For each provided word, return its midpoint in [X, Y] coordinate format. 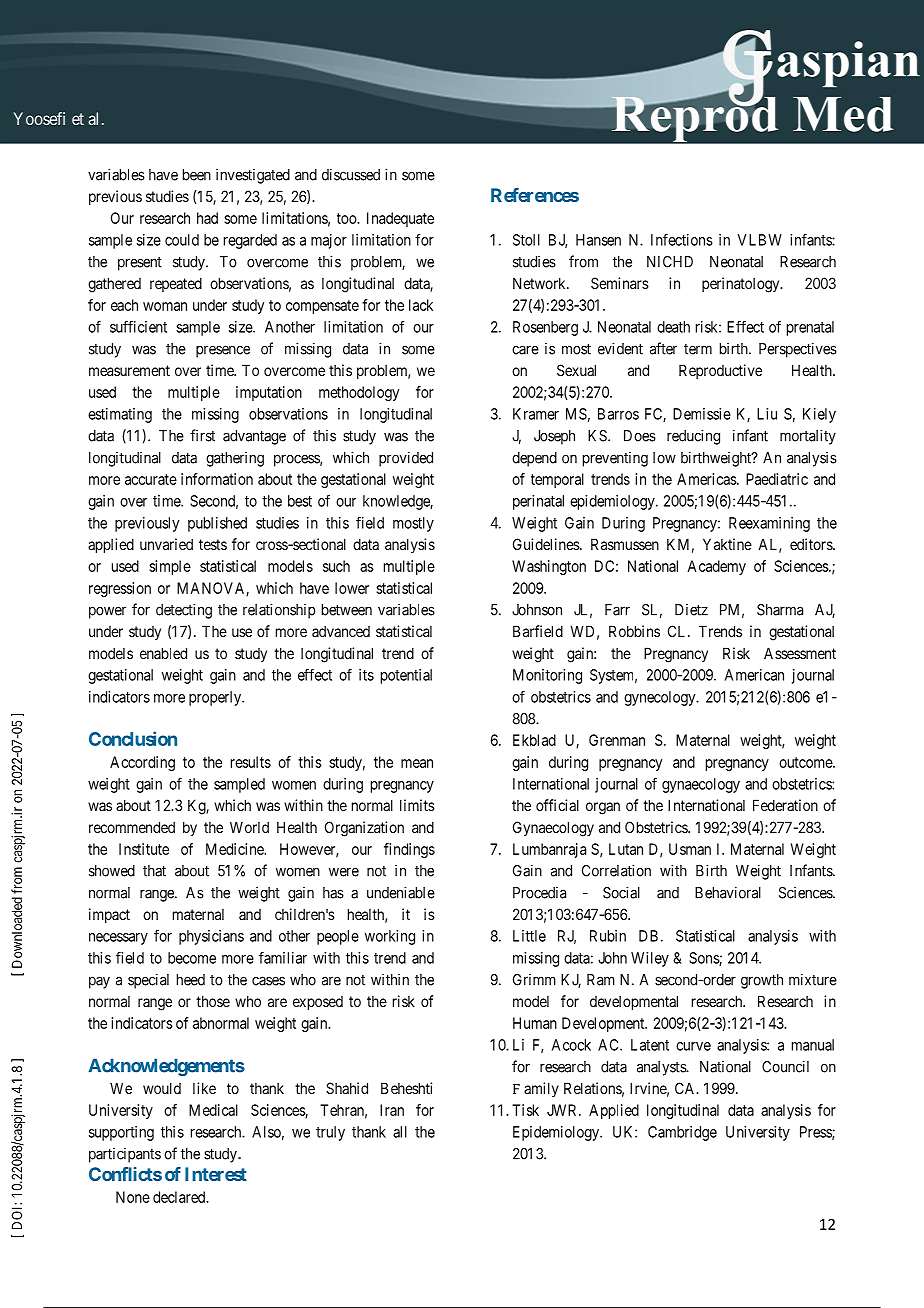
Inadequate [400, 219]
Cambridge [682, 1133]
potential [406, 676]
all [400, 1132]
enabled [163, 653]
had [207, 218]
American [754, 675]
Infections [682, 239]
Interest [216, 1174]
